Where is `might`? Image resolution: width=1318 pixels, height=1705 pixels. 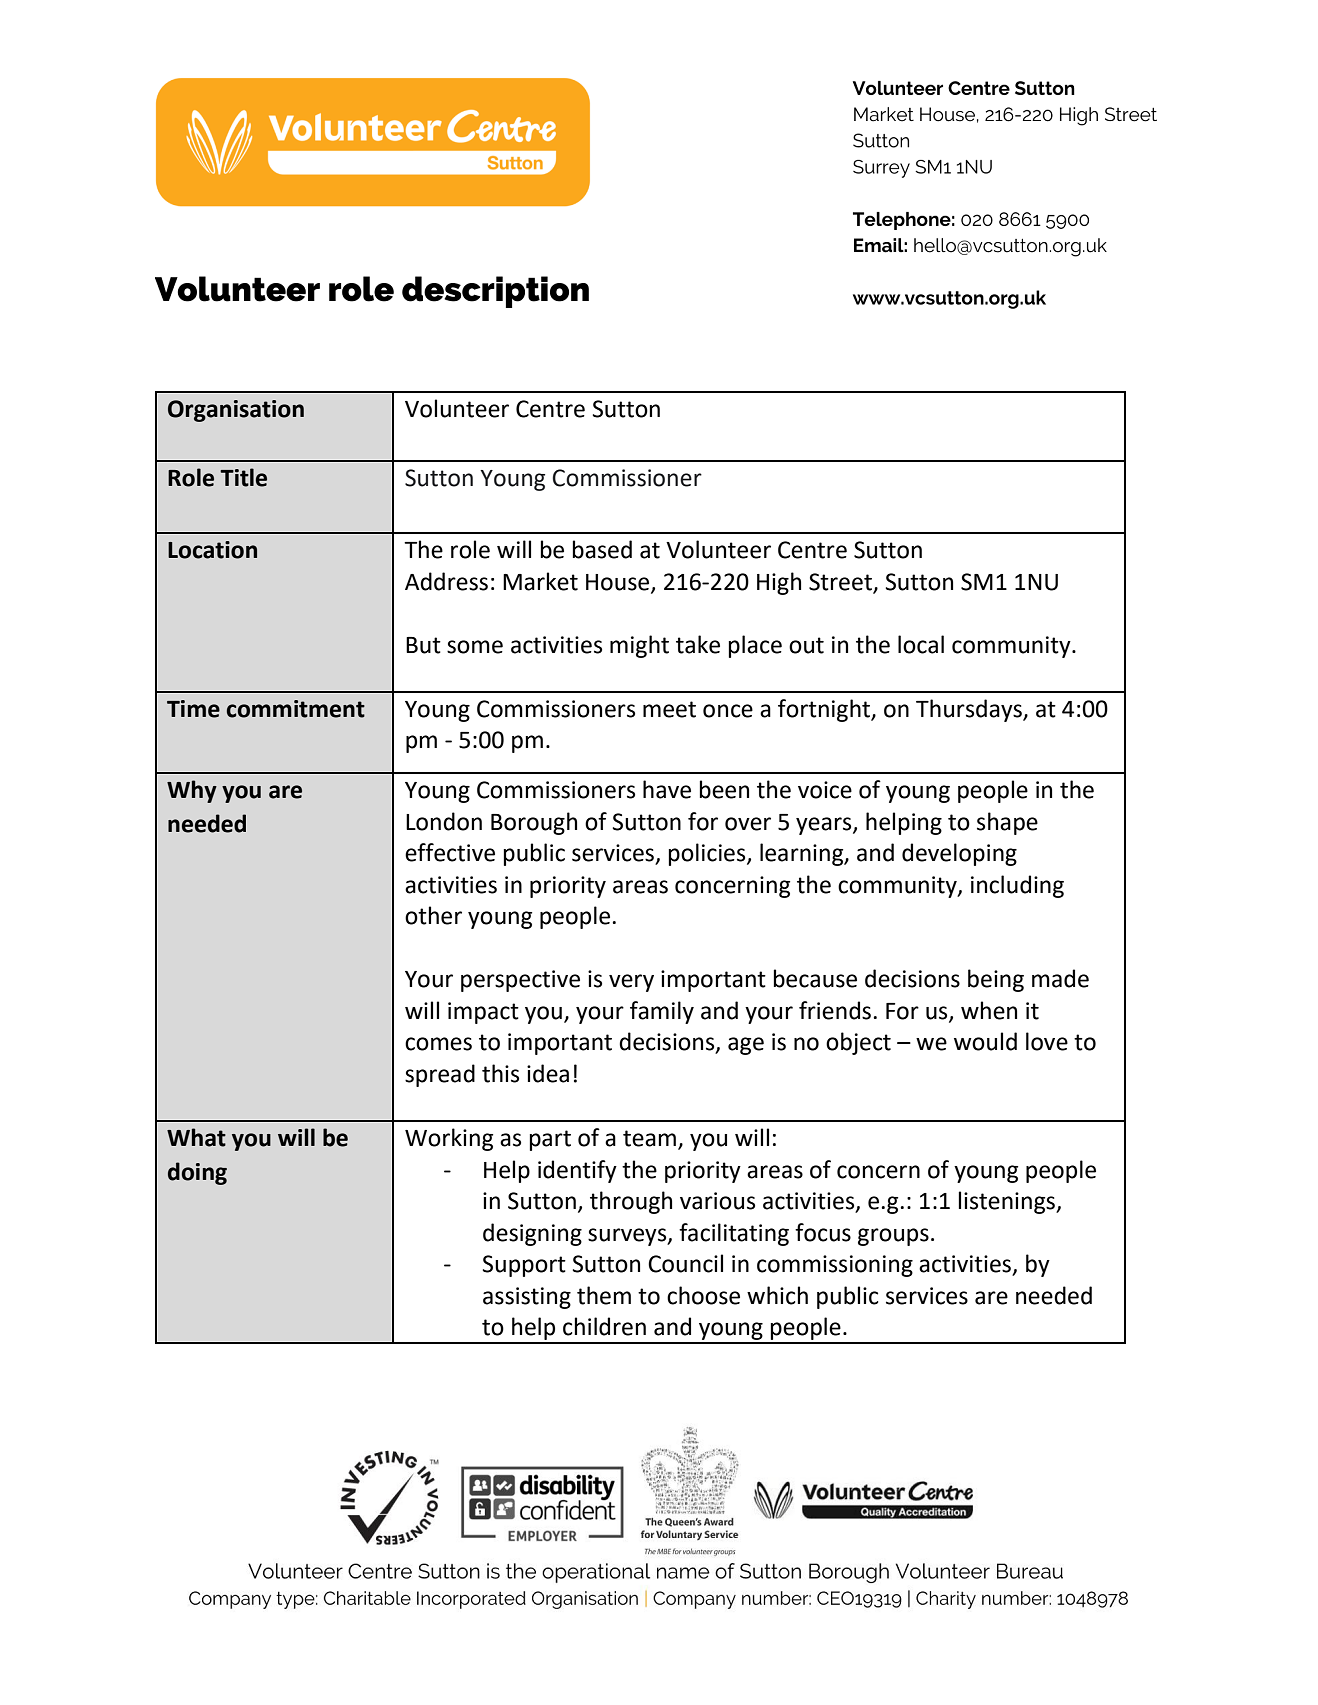
might is located at coordinates (639, 646).
